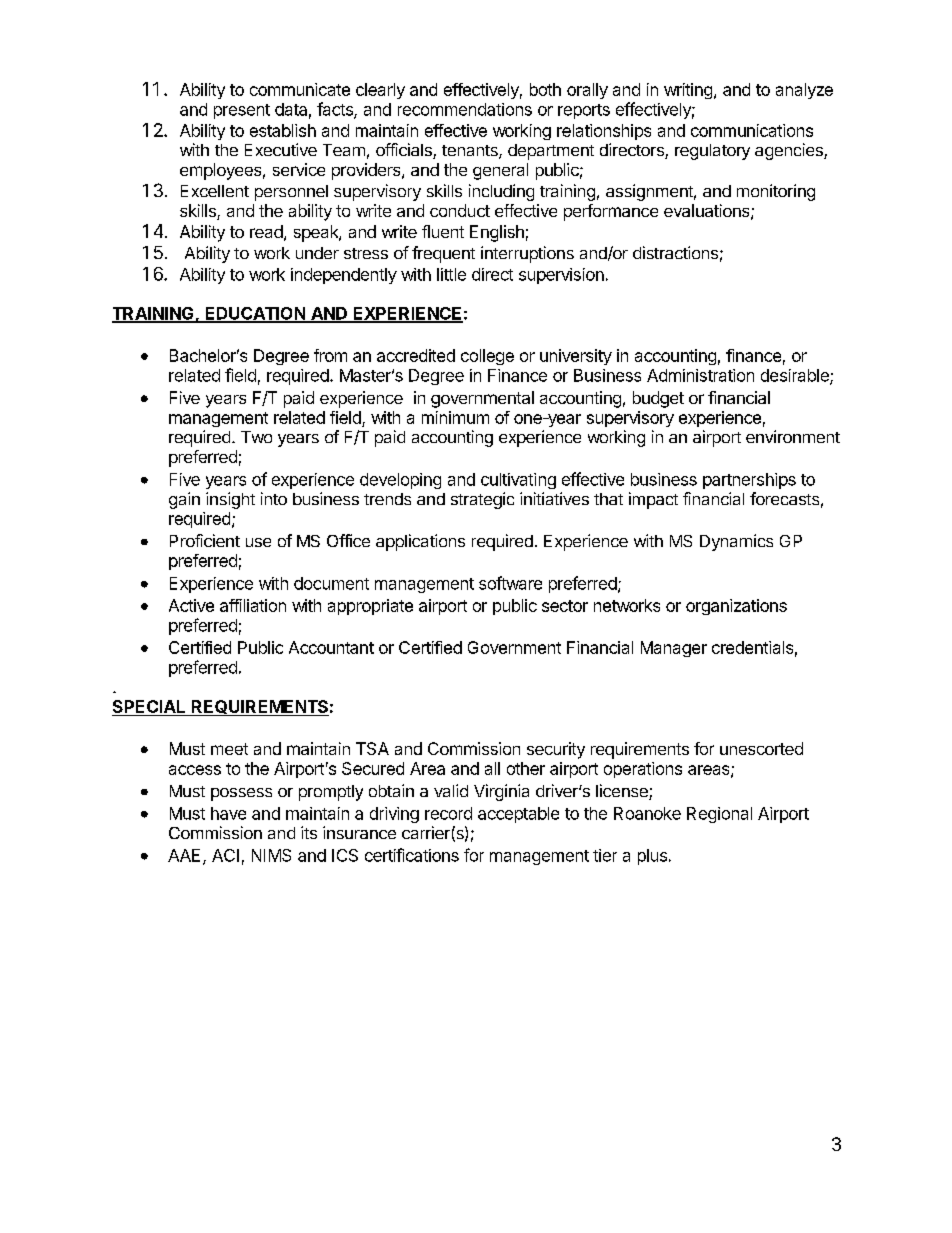 The width and height of the screenshot is (952, 1233). What do you see at coordinates (228, 813) in the screenshot?
I see `have` at bounding box center [228, 813].
